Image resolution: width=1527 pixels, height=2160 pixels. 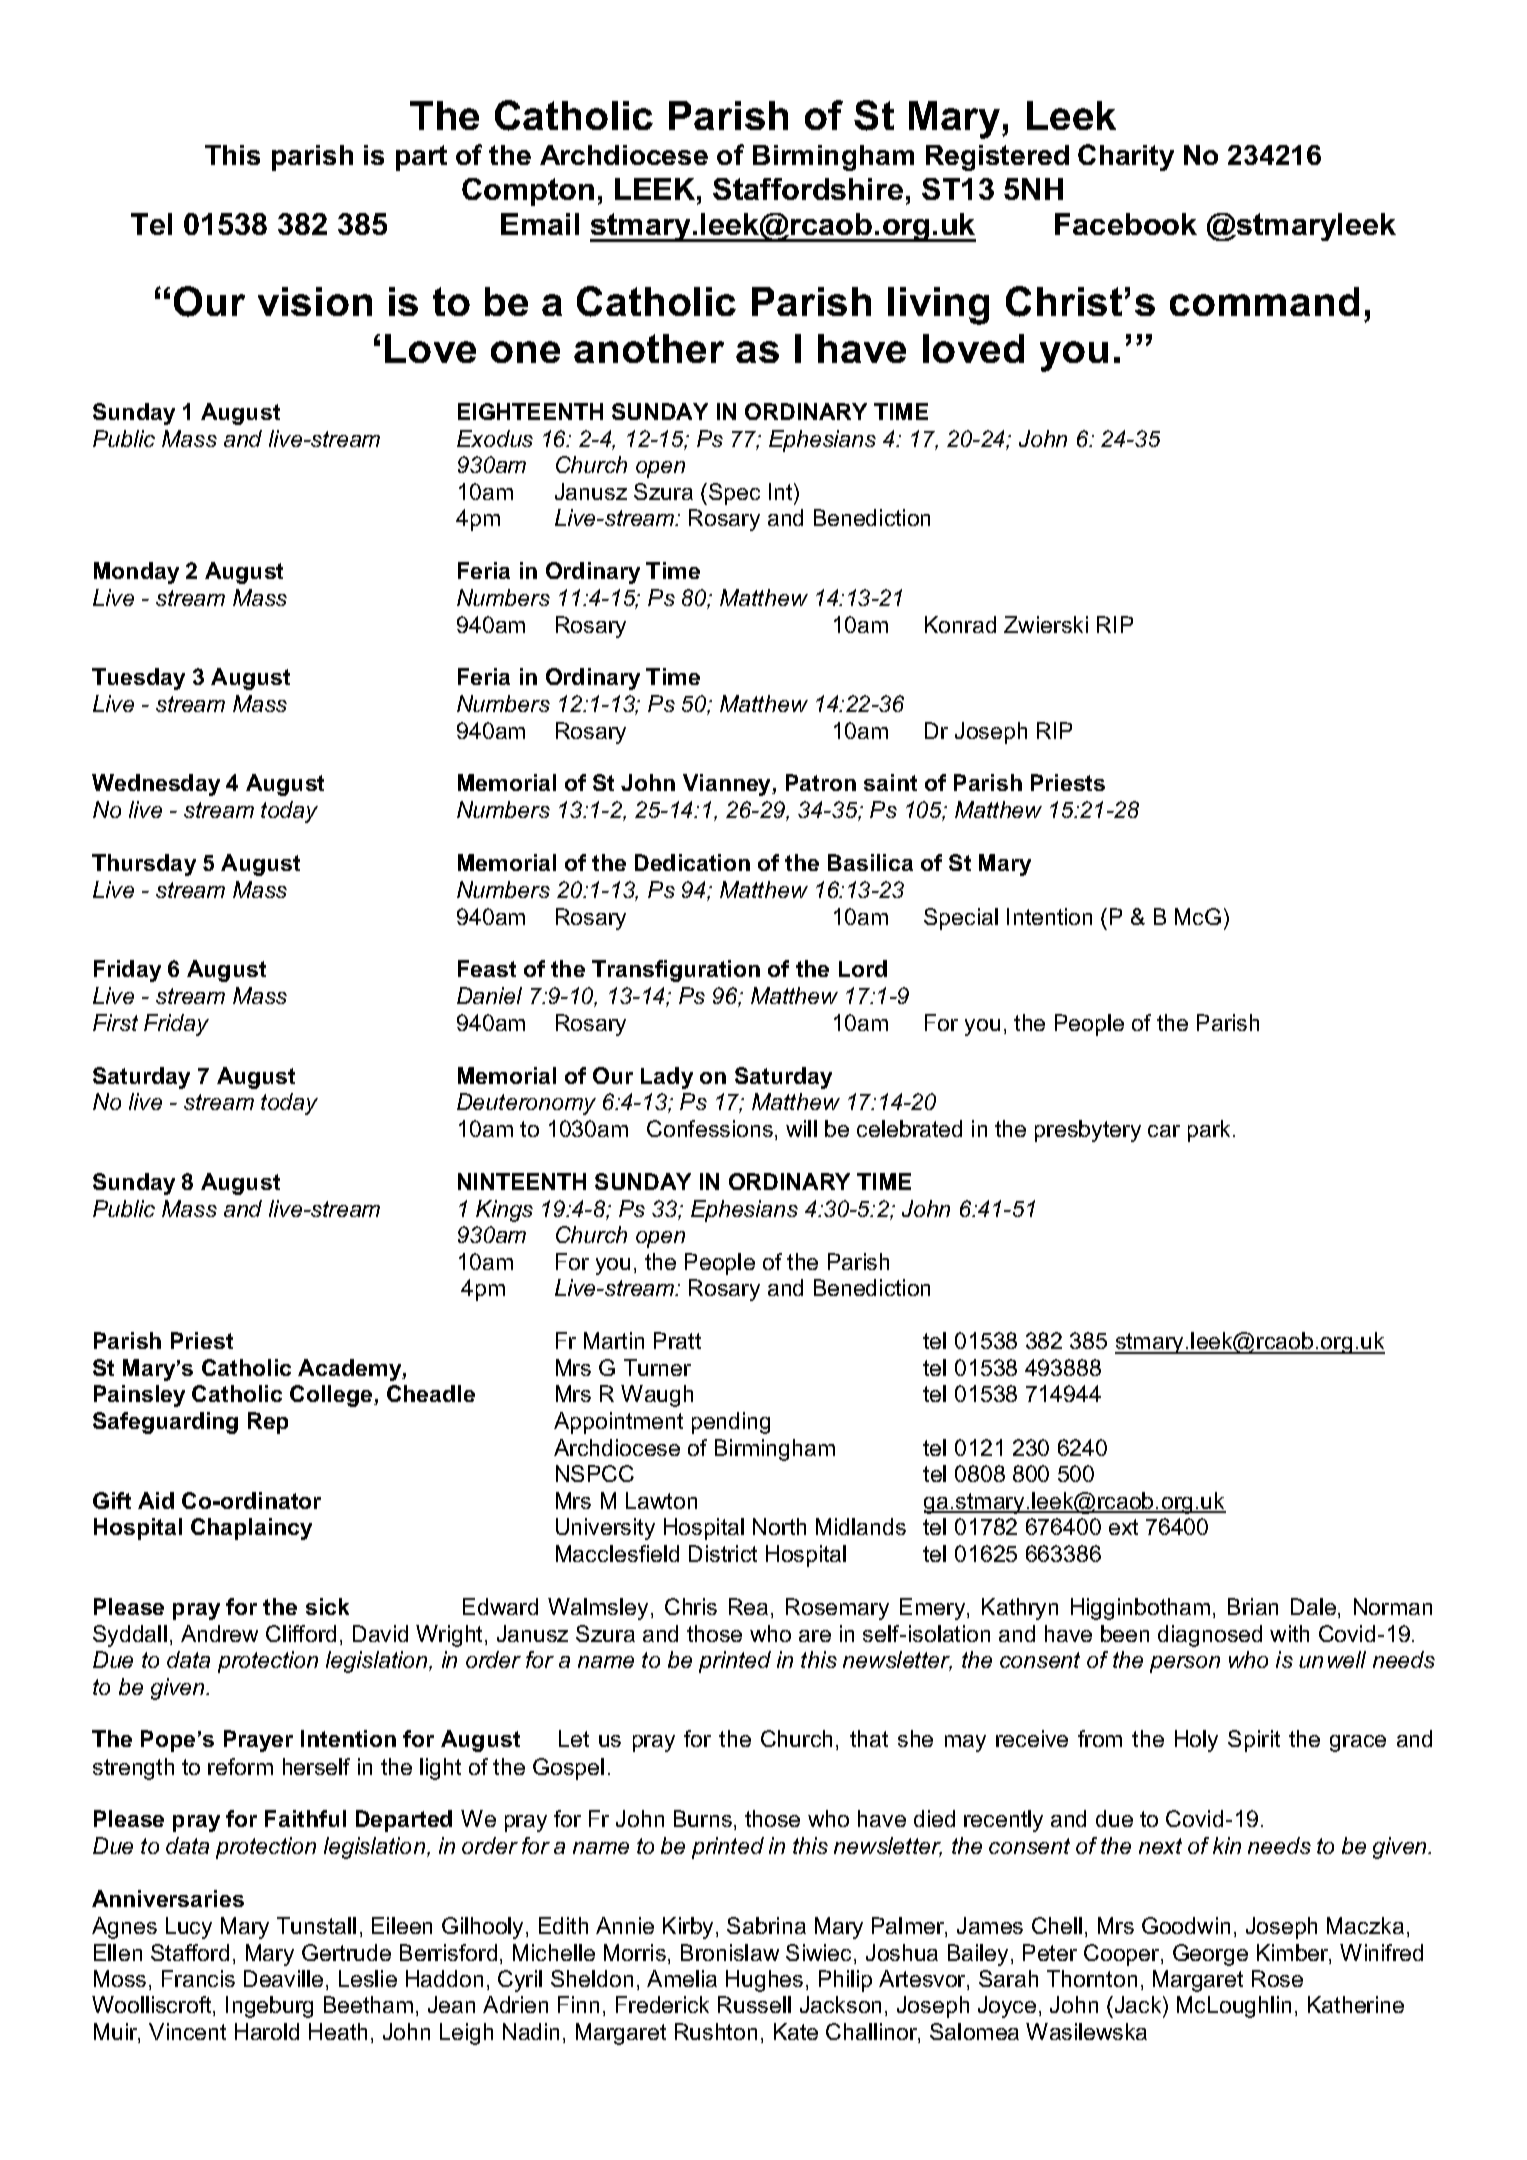 I want to click on Confessions, so click(x=710, y=1128).
